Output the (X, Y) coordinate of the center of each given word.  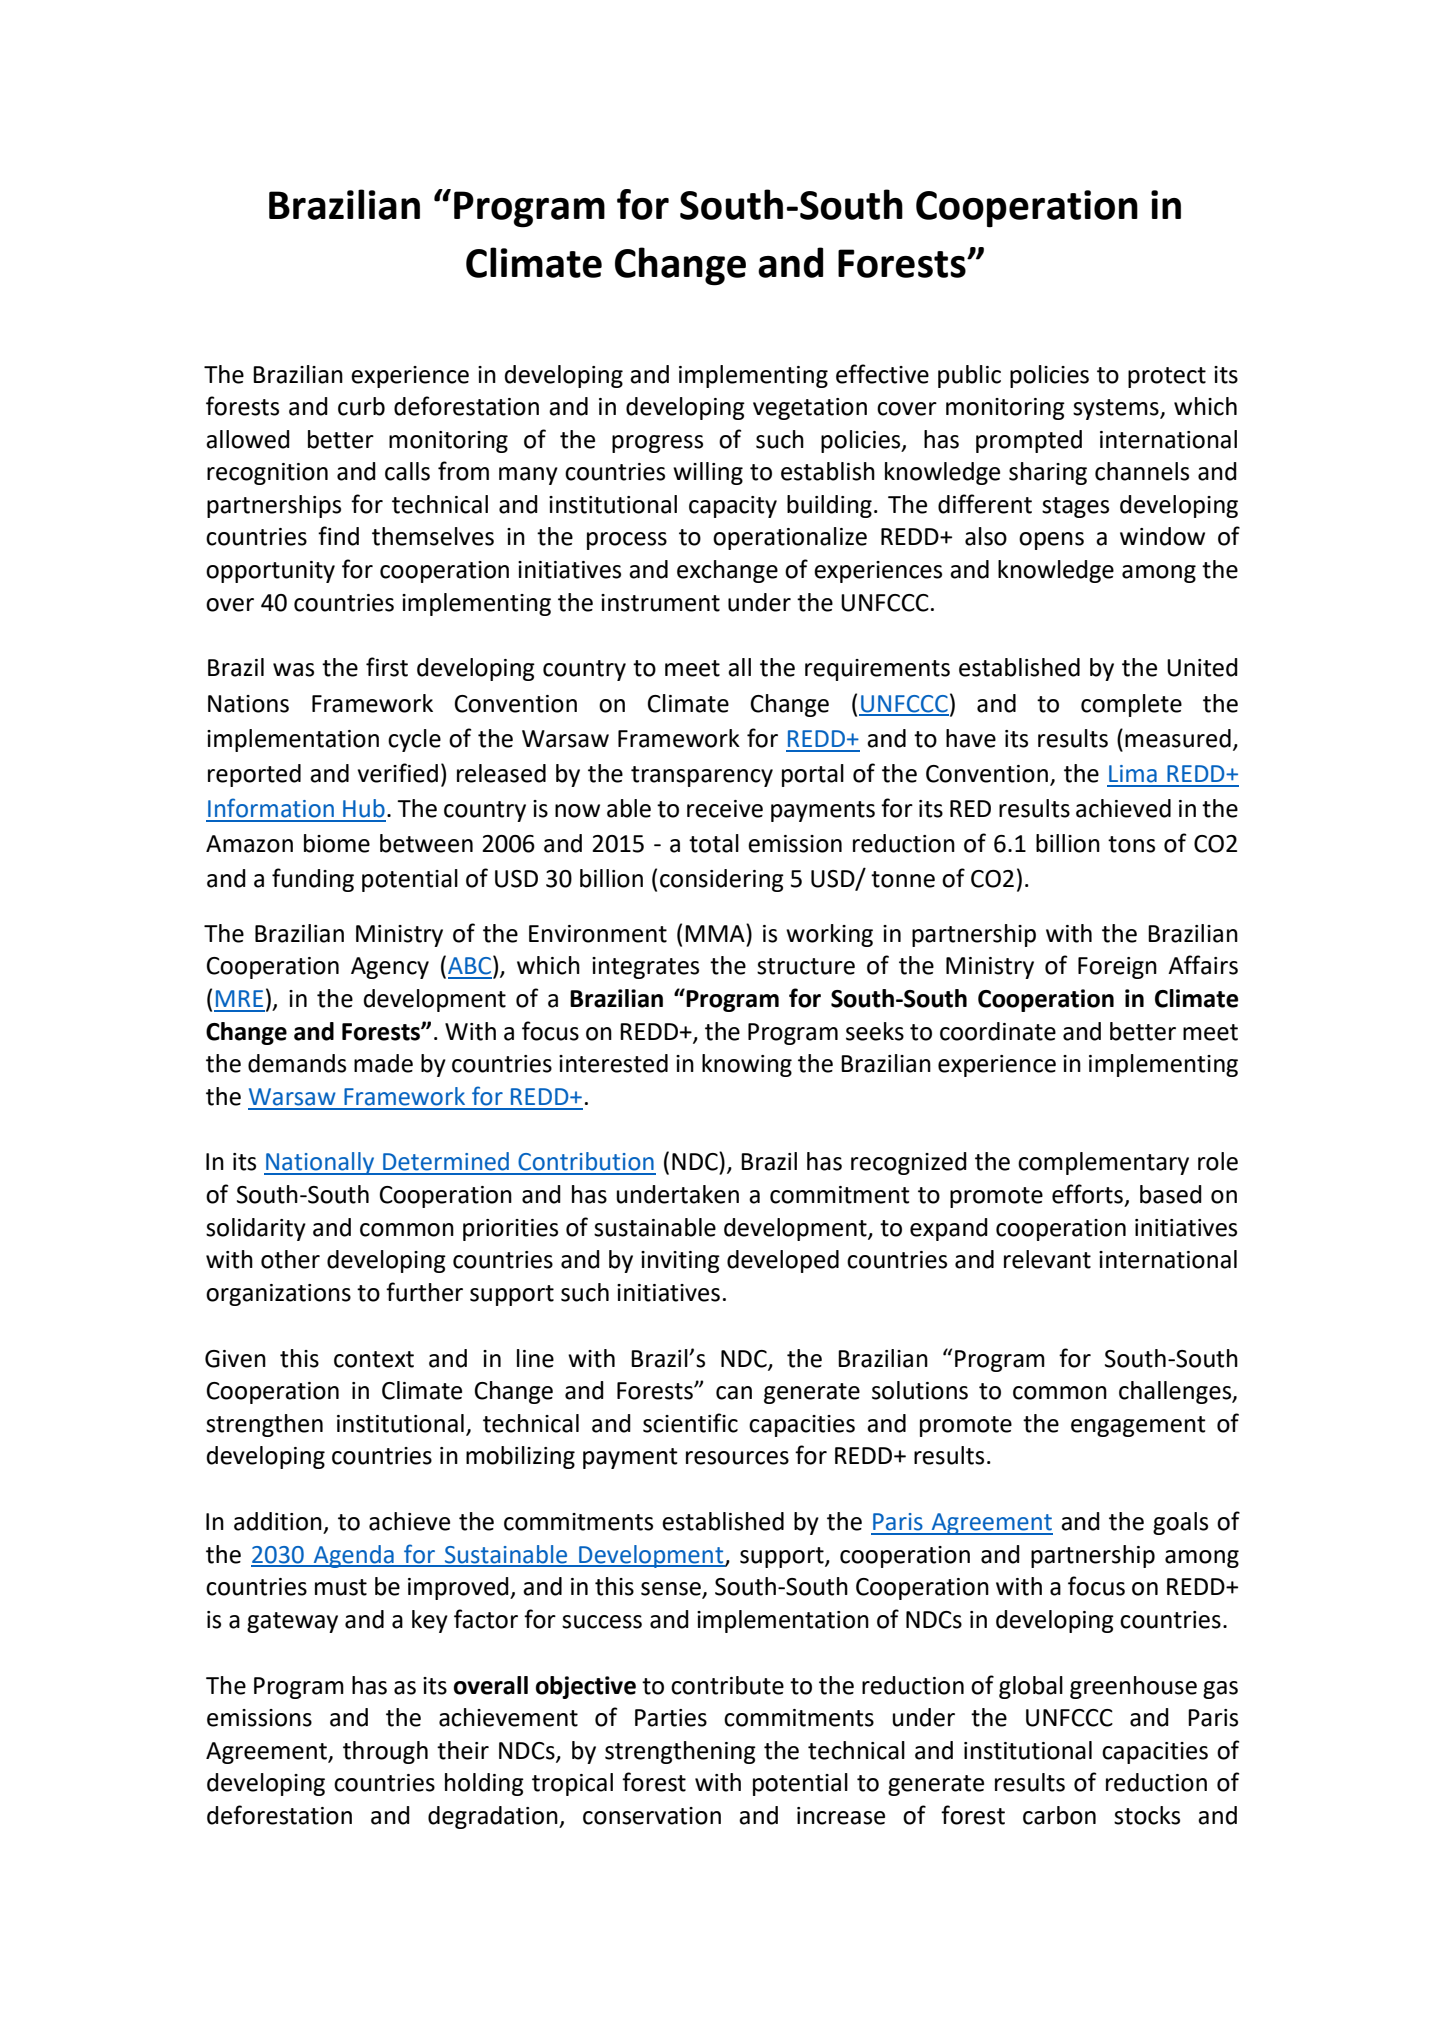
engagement (1138, 1426)
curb (361, 406)
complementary (1103, 1163)
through (385, 1752)
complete (1131, 705)
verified (398, 773)
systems (1117, 409)
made (383, 1063)
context (374, 1359)
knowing (747, 1065)
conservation (652, 1816)
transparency (702, 776)
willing (708, 473)
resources (737, 1458)
